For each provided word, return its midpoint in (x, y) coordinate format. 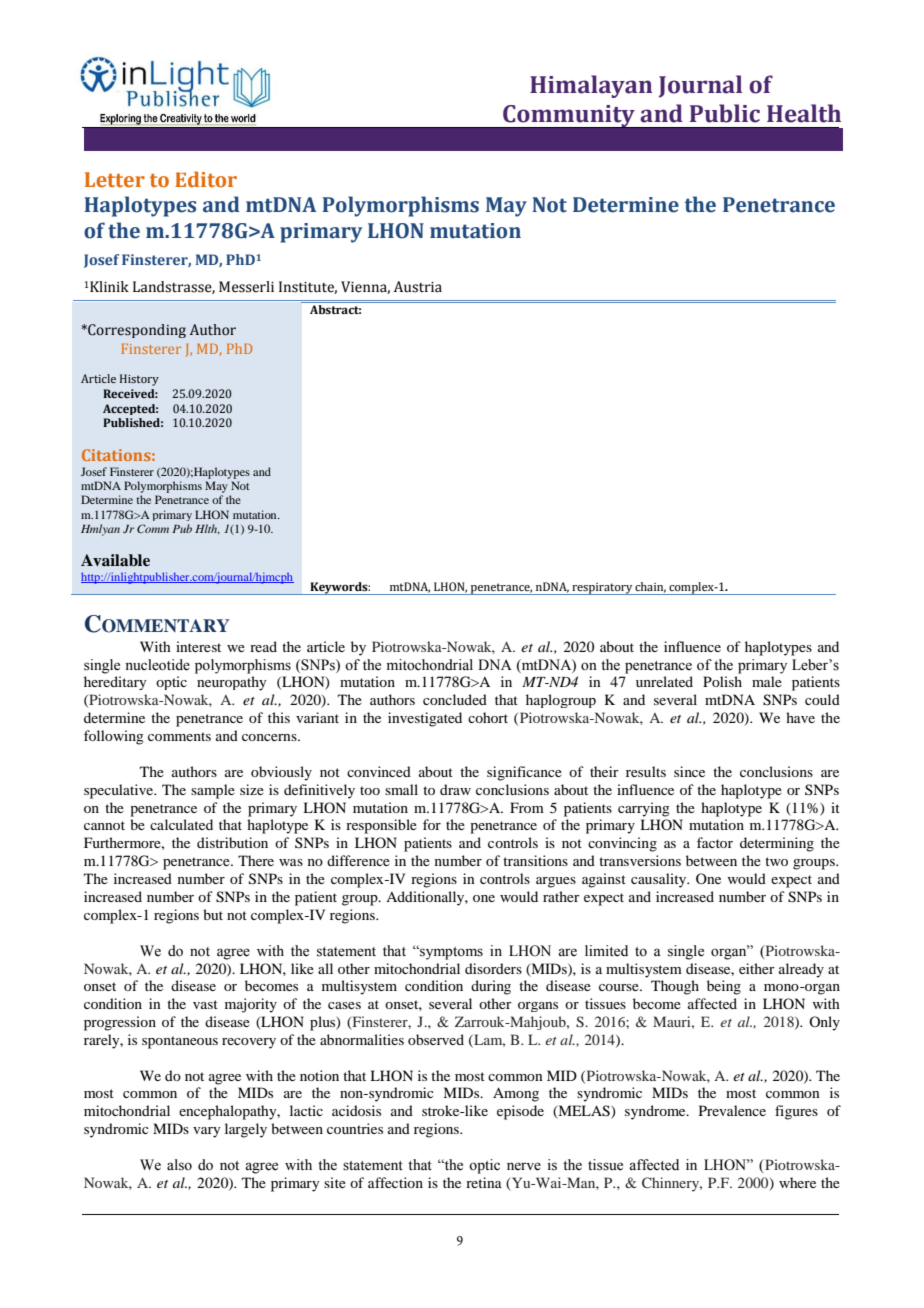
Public (725, 113)
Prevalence (732, 1110)
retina (484, 1182)
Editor (206, 179)
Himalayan (591, 86)
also (179, 1165)
